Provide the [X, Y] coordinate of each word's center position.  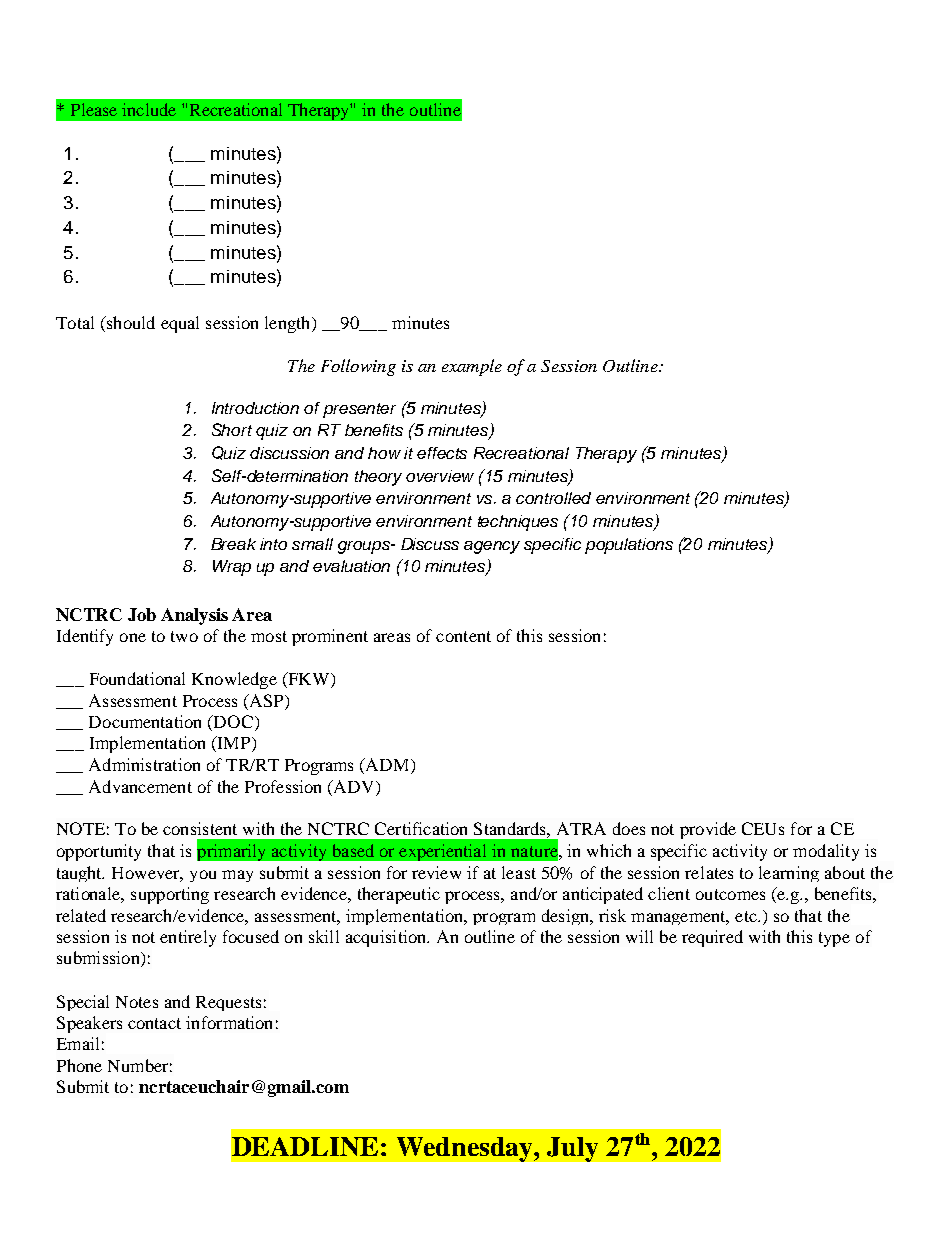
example [472, 367]
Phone [79, 1065]
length [289, 324]
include [149, 109]
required [712, 938]
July [572, 1149]
